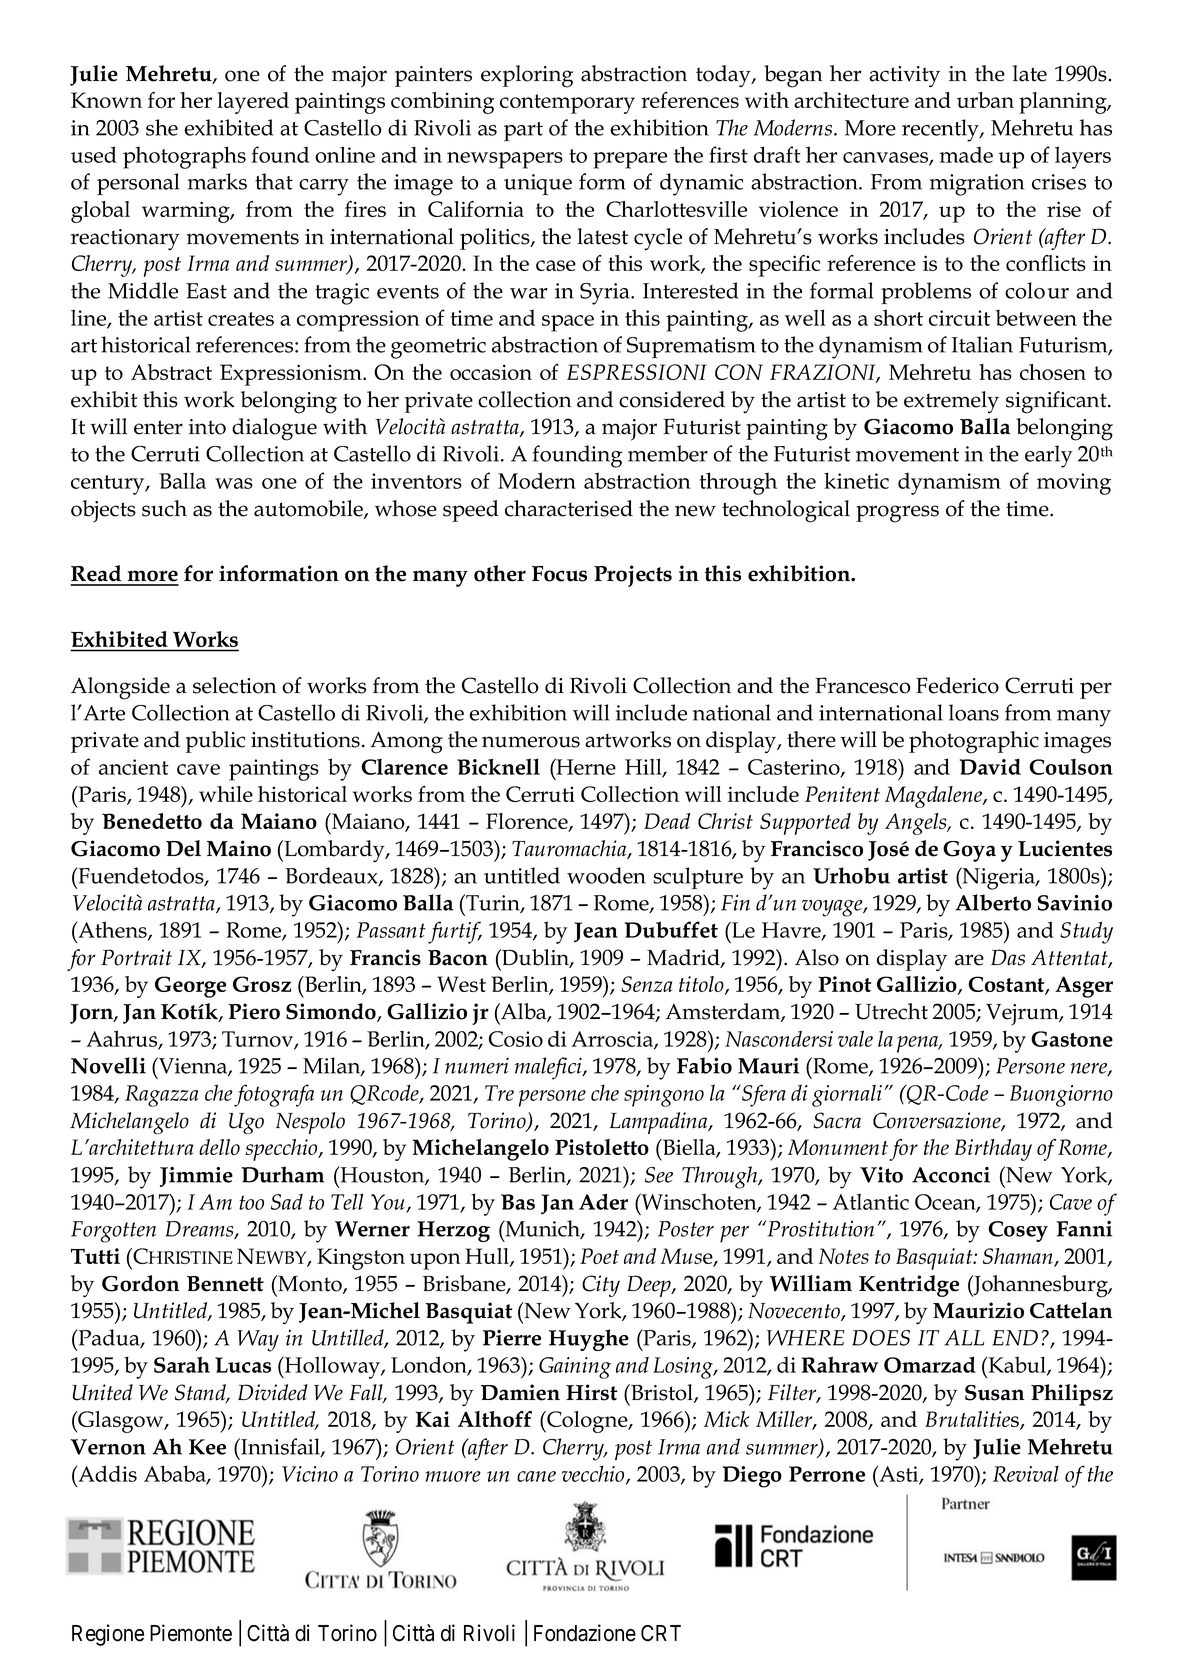 This screenshot has width=1183, height=1674. I want to click on wooden, so click(606, 875).
